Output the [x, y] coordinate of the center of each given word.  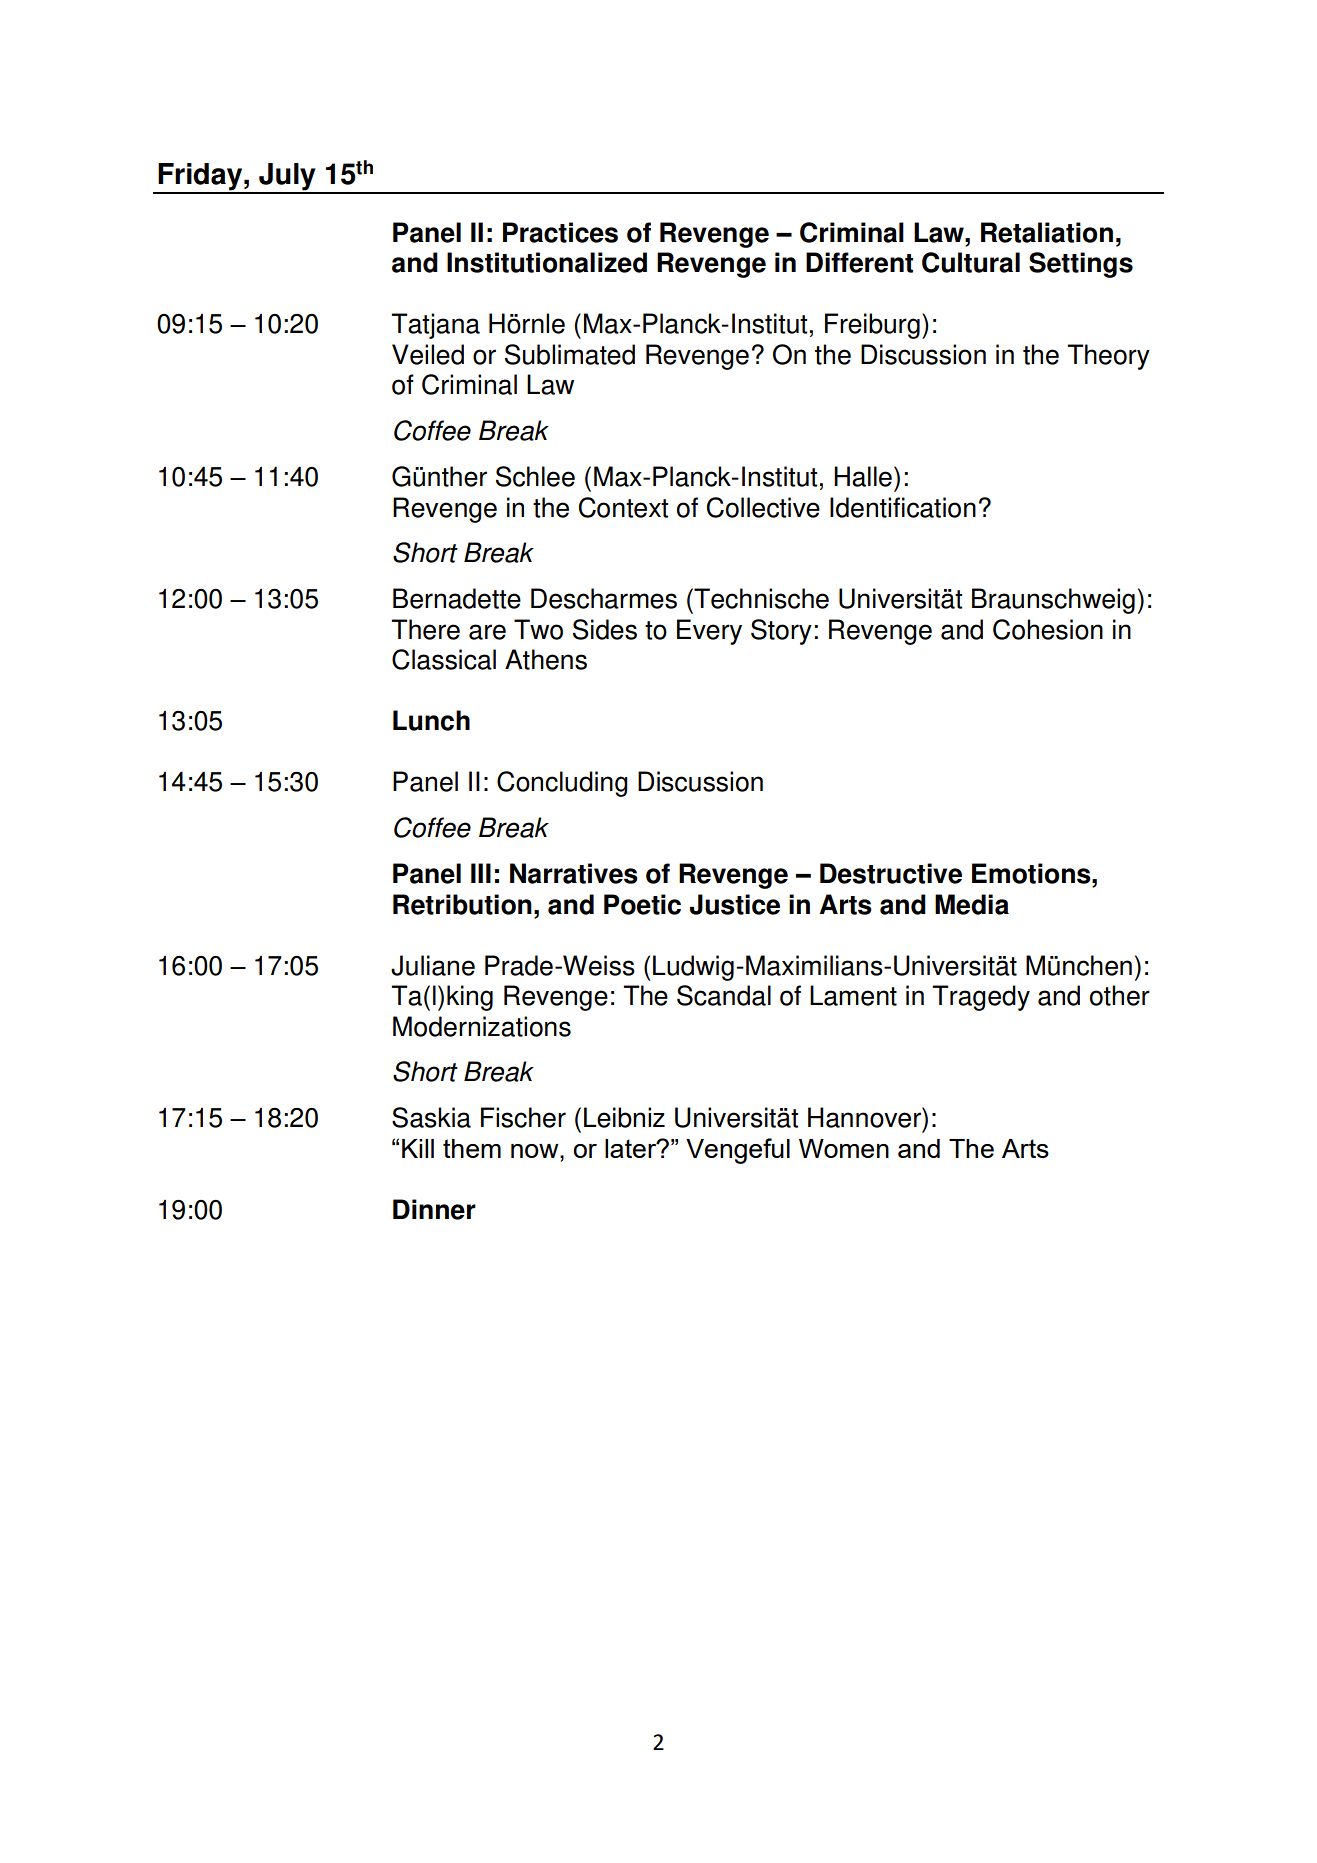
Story [781, 632]
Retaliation [1047, 232]
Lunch [431, 720]
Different [859, 262]
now [536, 1151]
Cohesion [1048, 629]
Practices [560, 232]
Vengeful [738, 1151]
